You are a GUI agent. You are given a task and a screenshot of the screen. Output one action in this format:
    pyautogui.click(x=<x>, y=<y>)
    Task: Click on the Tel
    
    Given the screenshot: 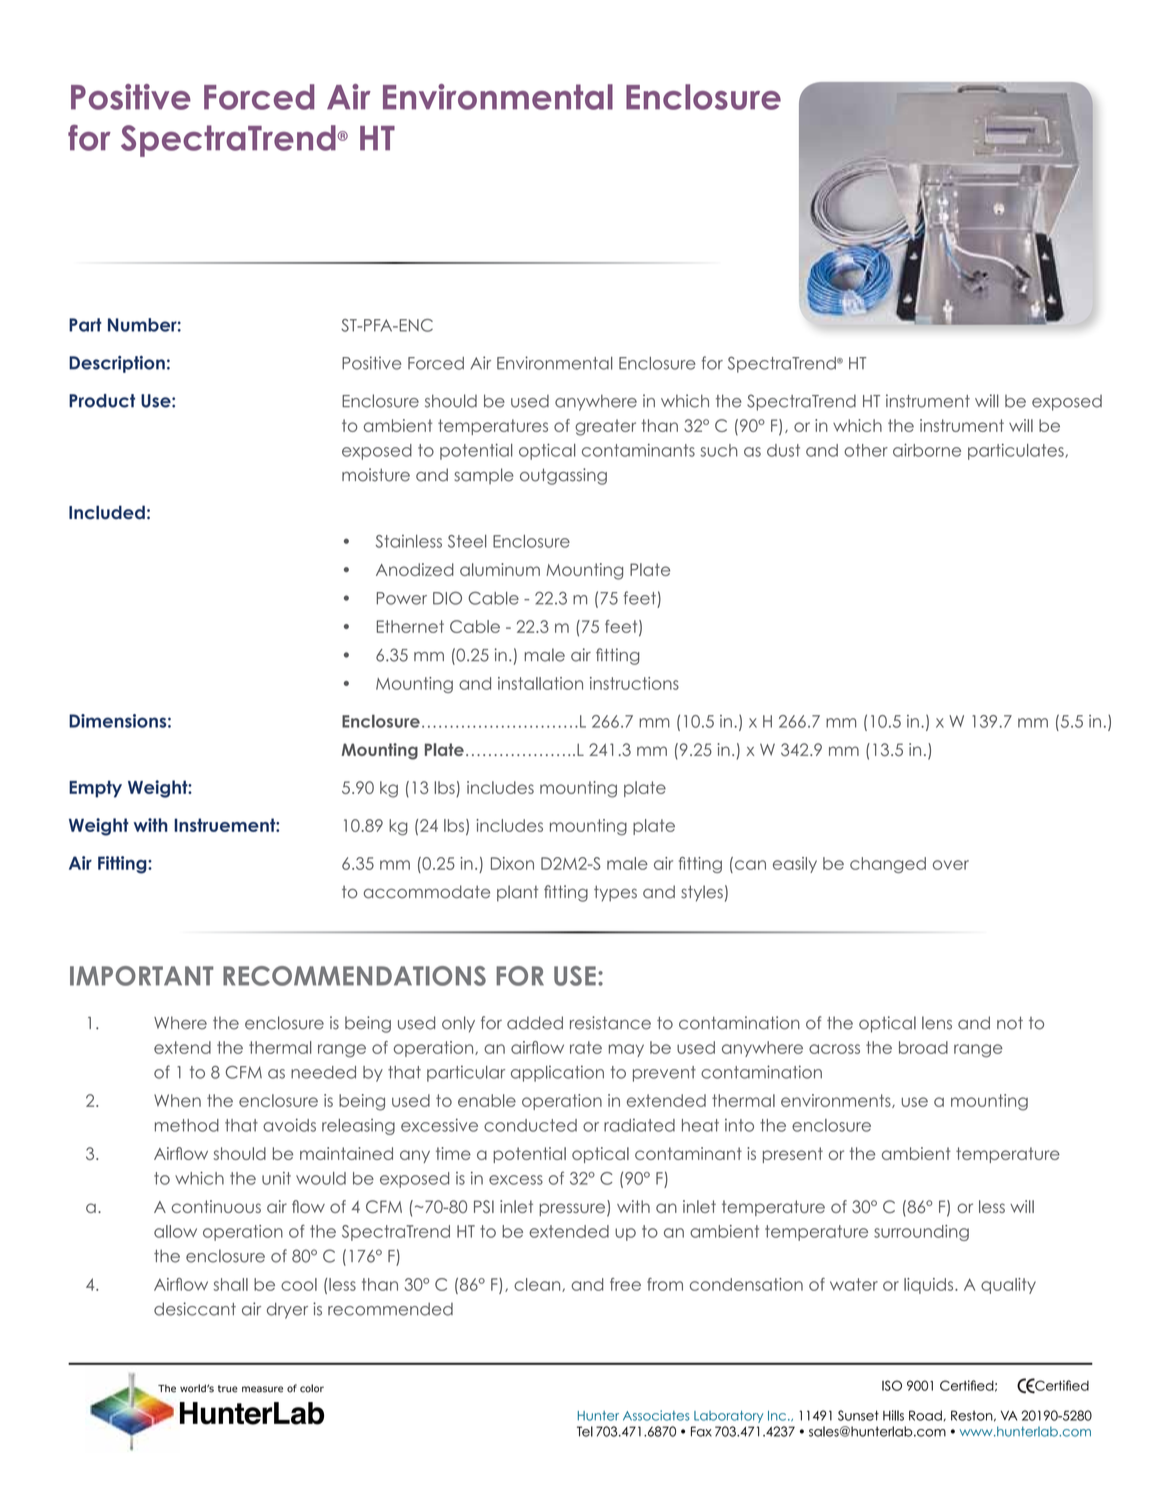 What is the action you would take?
    pyautogui.click(x=585, y=1431)
